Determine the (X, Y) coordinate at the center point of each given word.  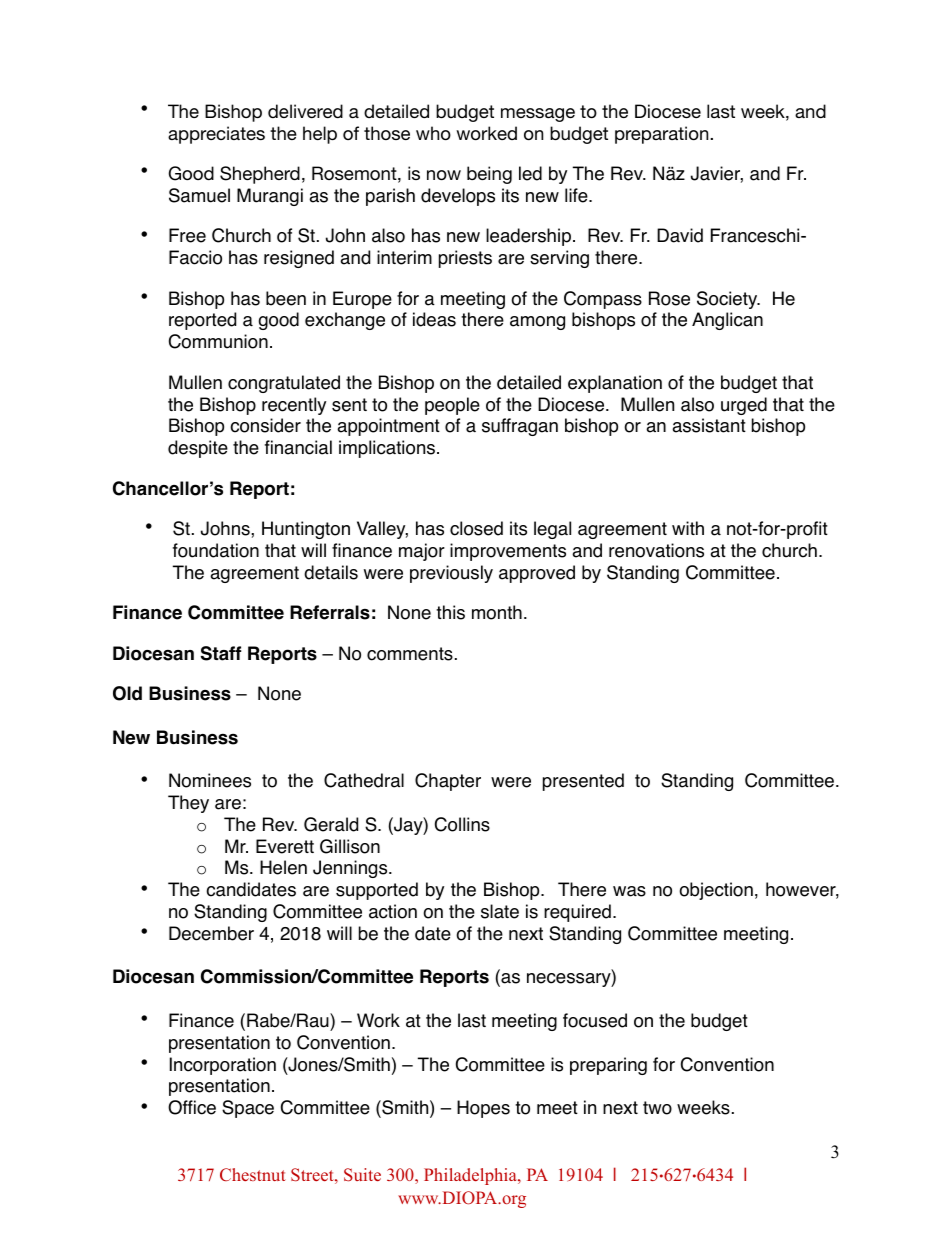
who (433, 133)
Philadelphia (471, 1176)
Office (192, 1107)
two (657, 1108)
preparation (663, 135)
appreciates (216, 135)
